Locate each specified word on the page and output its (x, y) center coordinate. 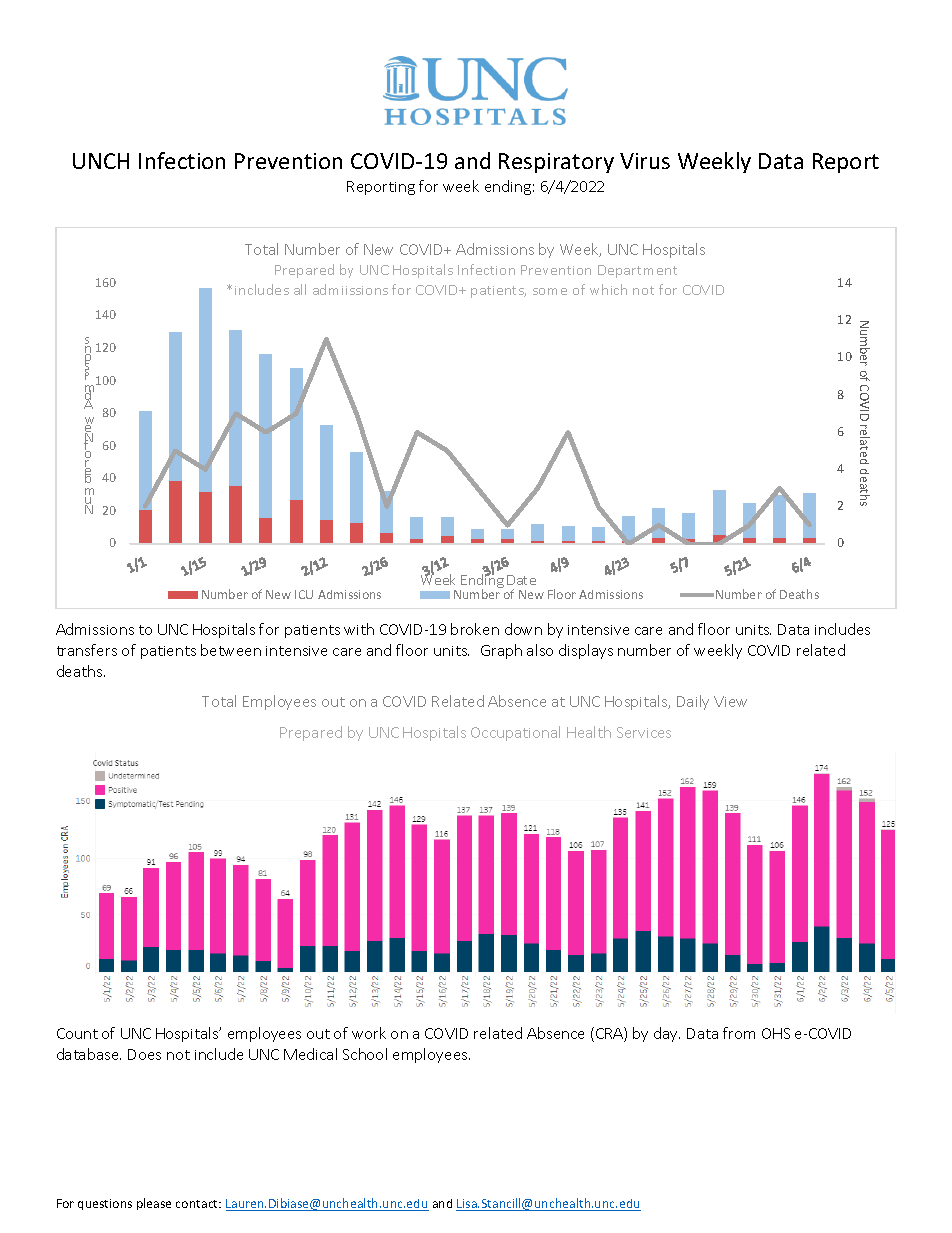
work (369, 1033)
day (667, 1034)
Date (521, 580)
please (154, 1204)
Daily (693, 702)
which (608, 289)
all (300, 289)
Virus (645, 161)
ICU (304, 594)
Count (77, 1033)
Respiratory (556, 163)
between (231, 650)
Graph (501, 651)
